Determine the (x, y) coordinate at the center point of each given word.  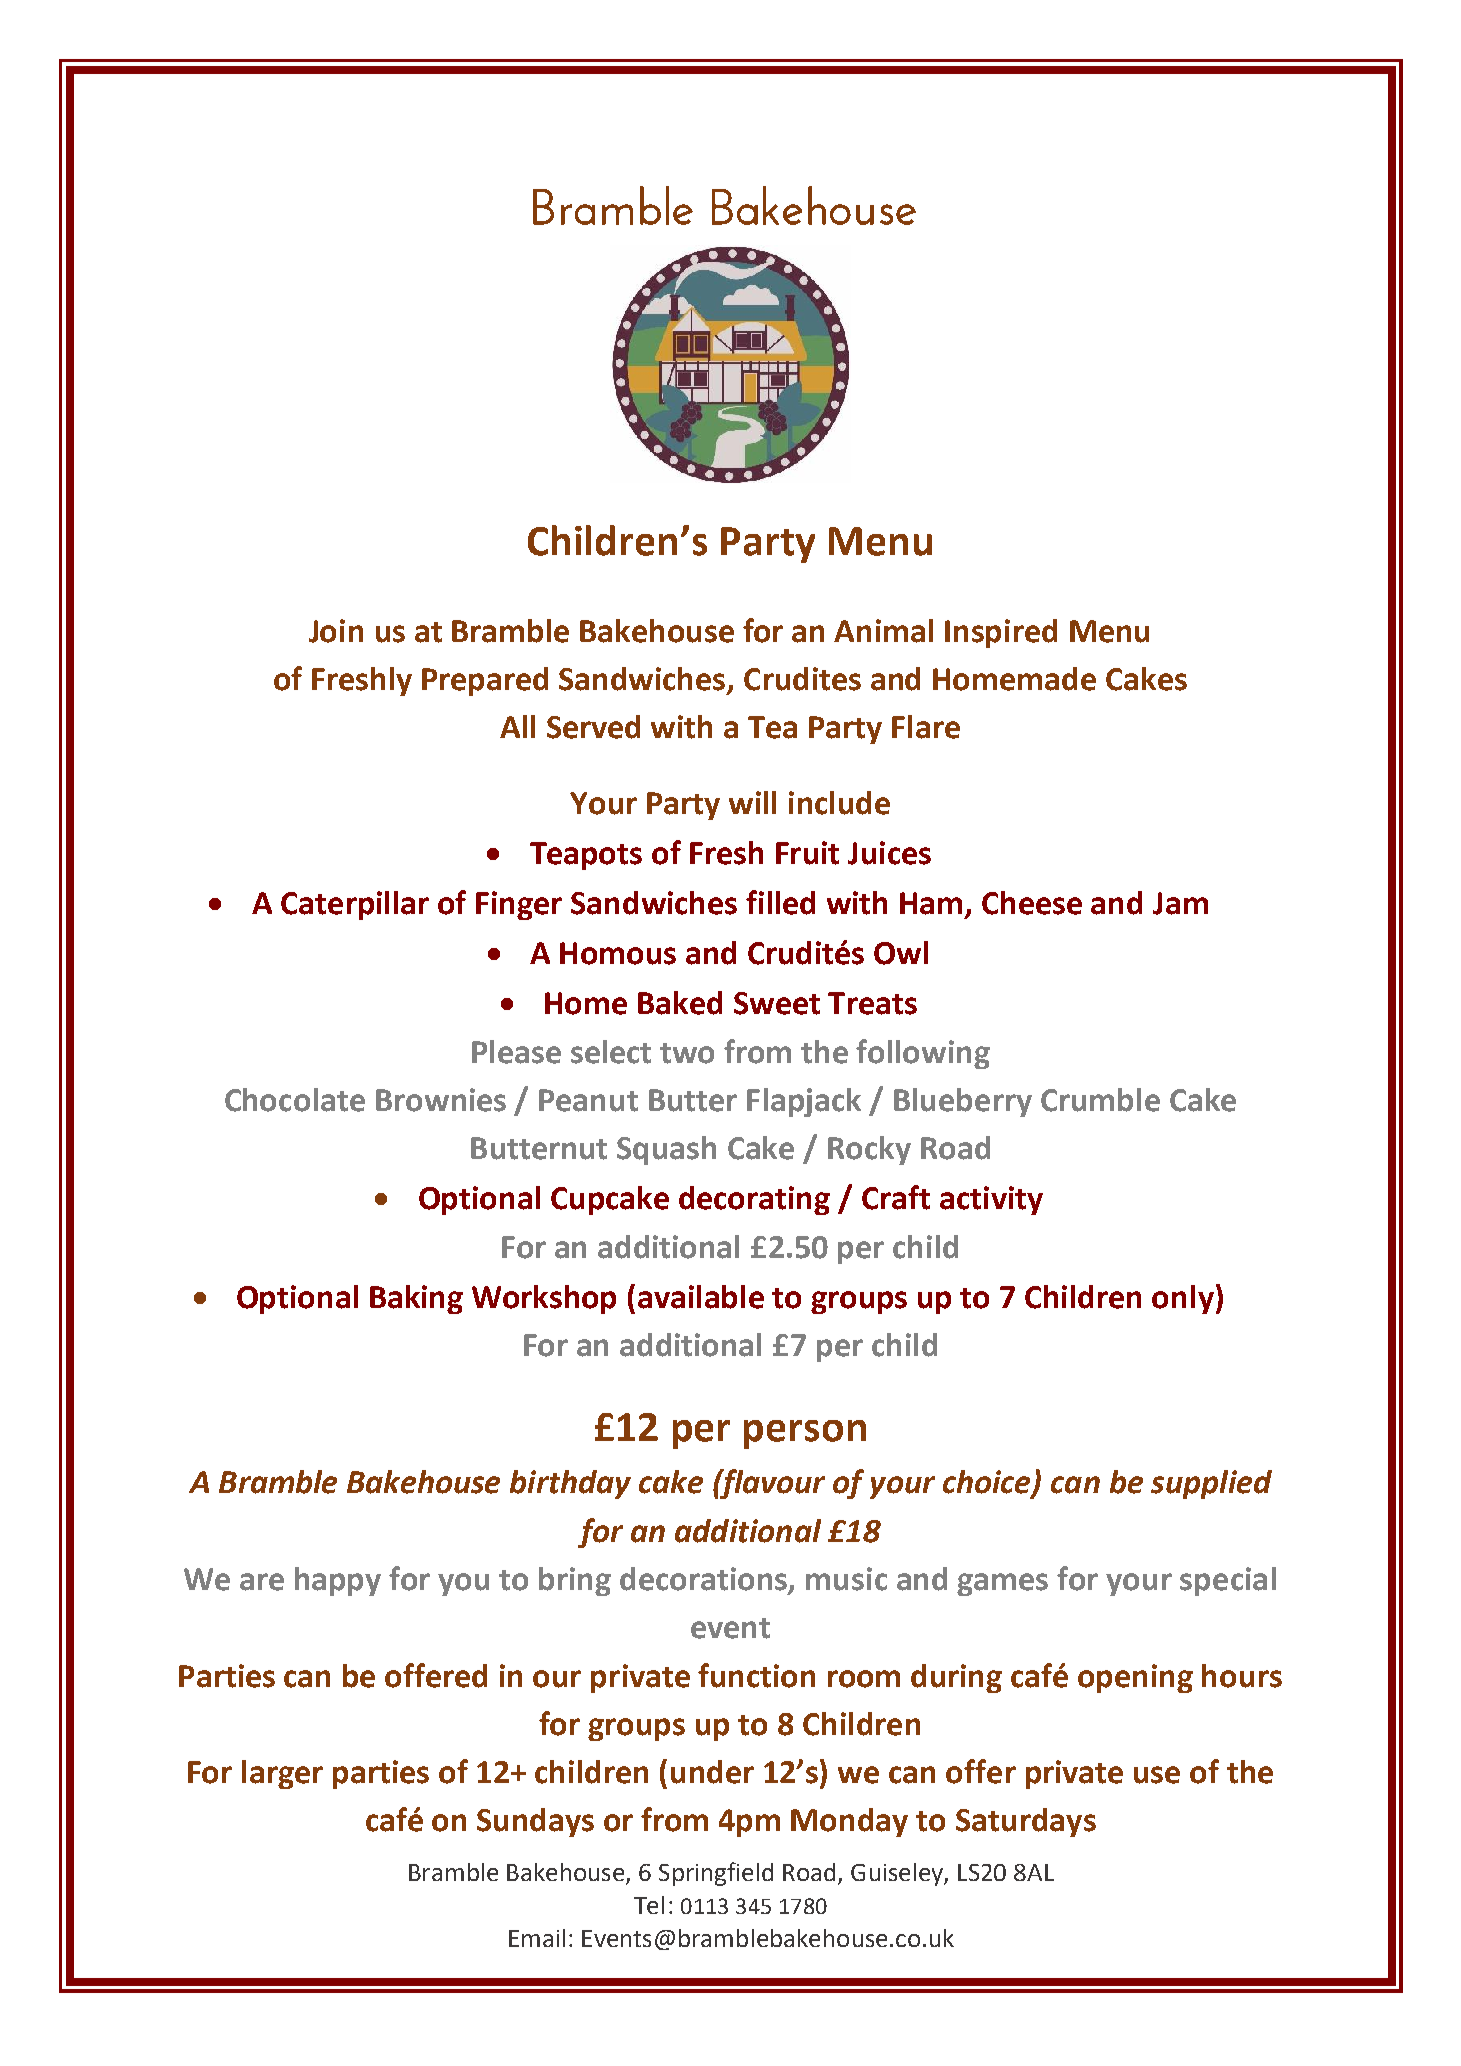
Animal (883, 631)
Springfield (716, 1874)
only (1183, 1299)
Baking (416, 1299)
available (701, 1297)
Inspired (1001, 633)
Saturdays (1026, 1822)
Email (537, 1938)
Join (336, 631)
